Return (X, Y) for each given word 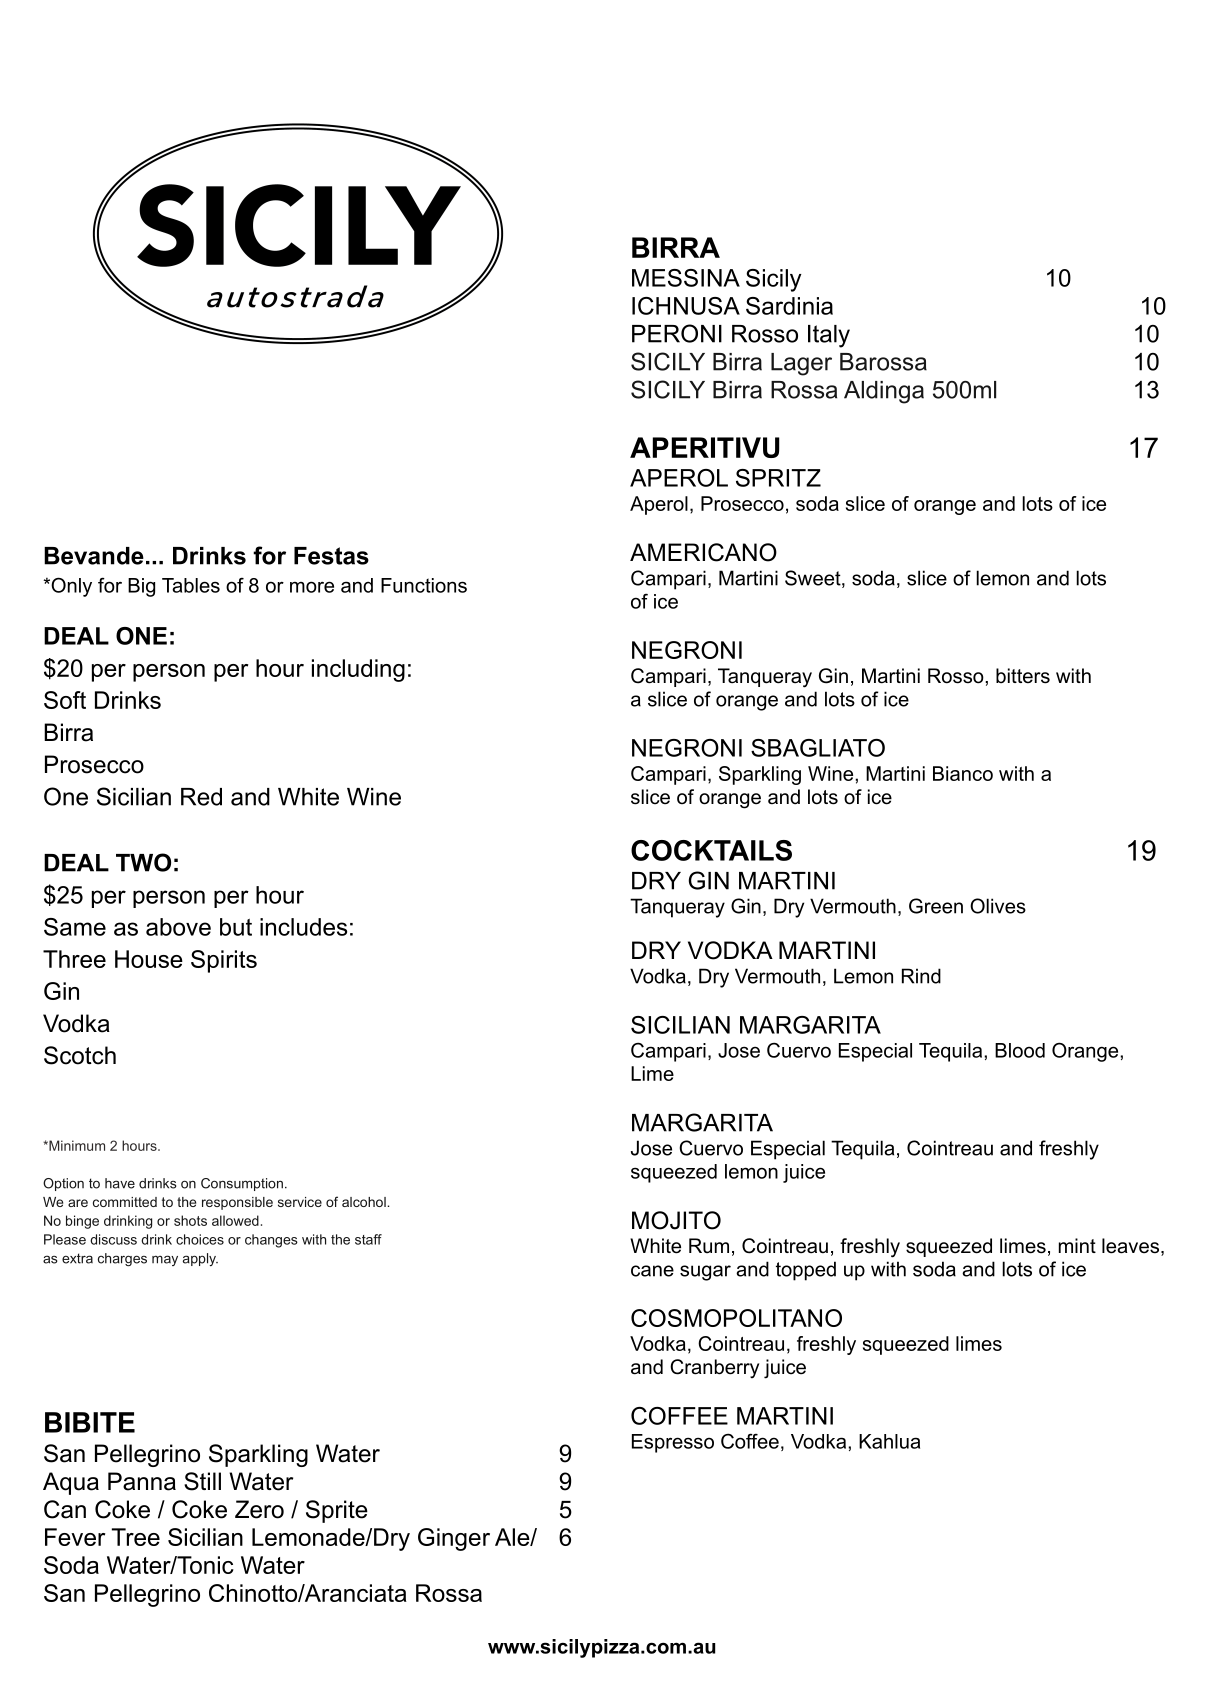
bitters (1023, 676)
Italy (829, 336)
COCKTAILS (711, 850)
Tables (191, 585)
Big (141, 587)
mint (1077, 1245)
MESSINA (686, 278)
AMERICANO (703, 552)
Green (936, 906)
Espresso (673, 1443)
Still (202, 1481)
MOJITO (676, 1220)
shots (190, 1220)
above (178, 927)
